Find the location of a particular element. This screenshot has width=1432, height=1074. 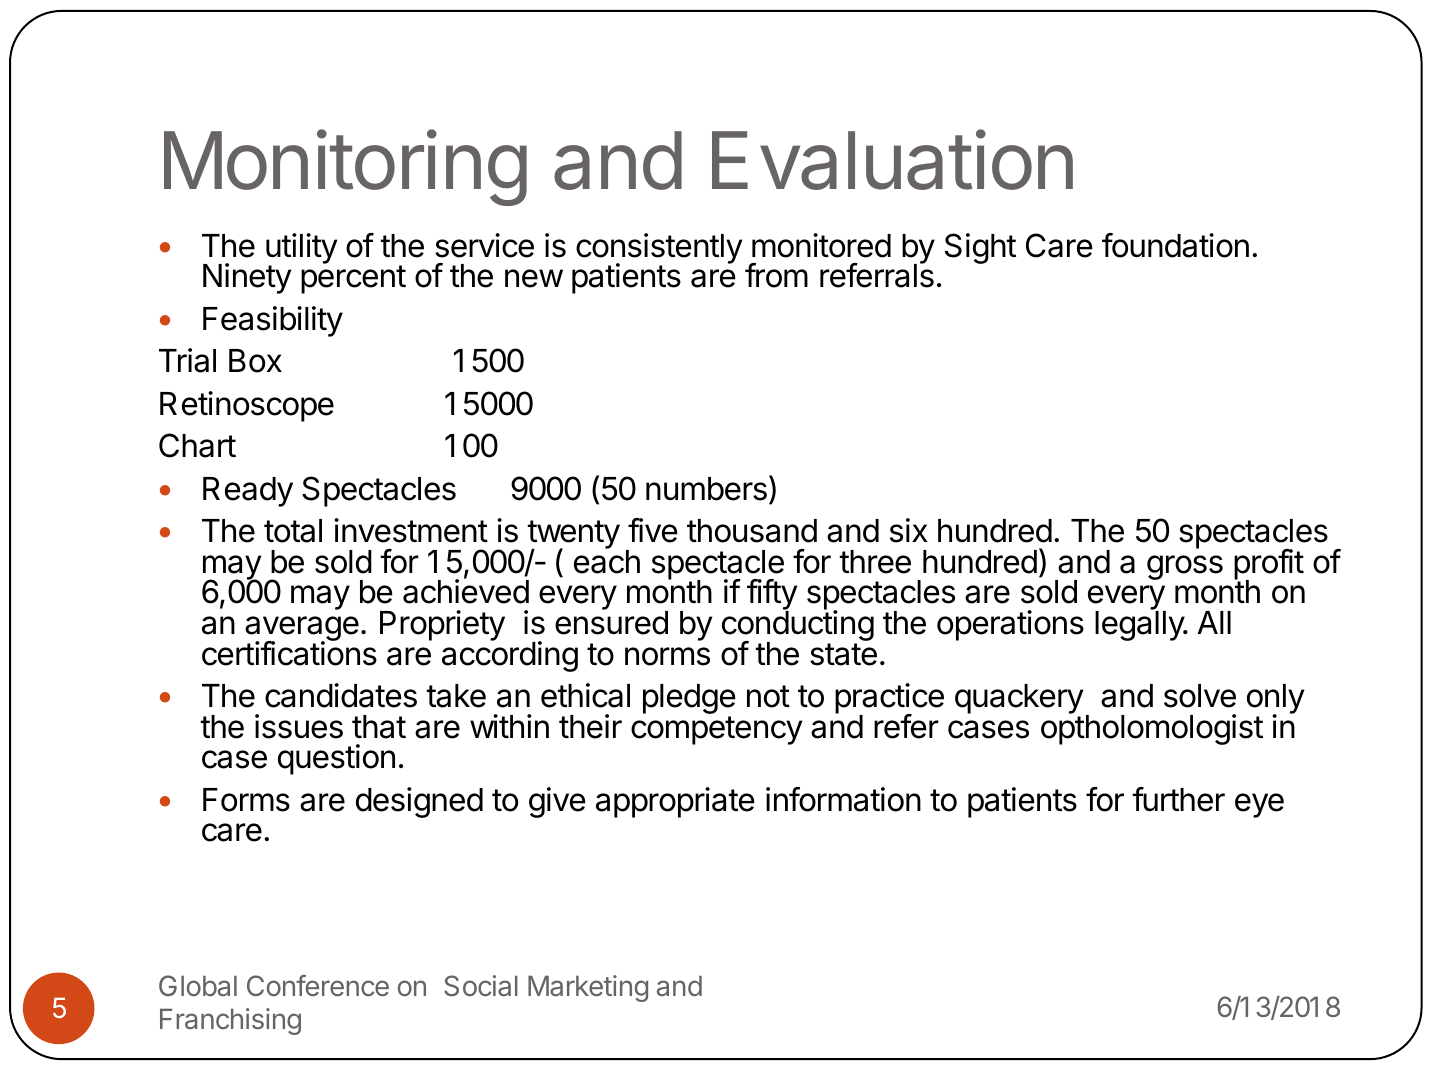

fifty is located at coordinates (772, 596).
